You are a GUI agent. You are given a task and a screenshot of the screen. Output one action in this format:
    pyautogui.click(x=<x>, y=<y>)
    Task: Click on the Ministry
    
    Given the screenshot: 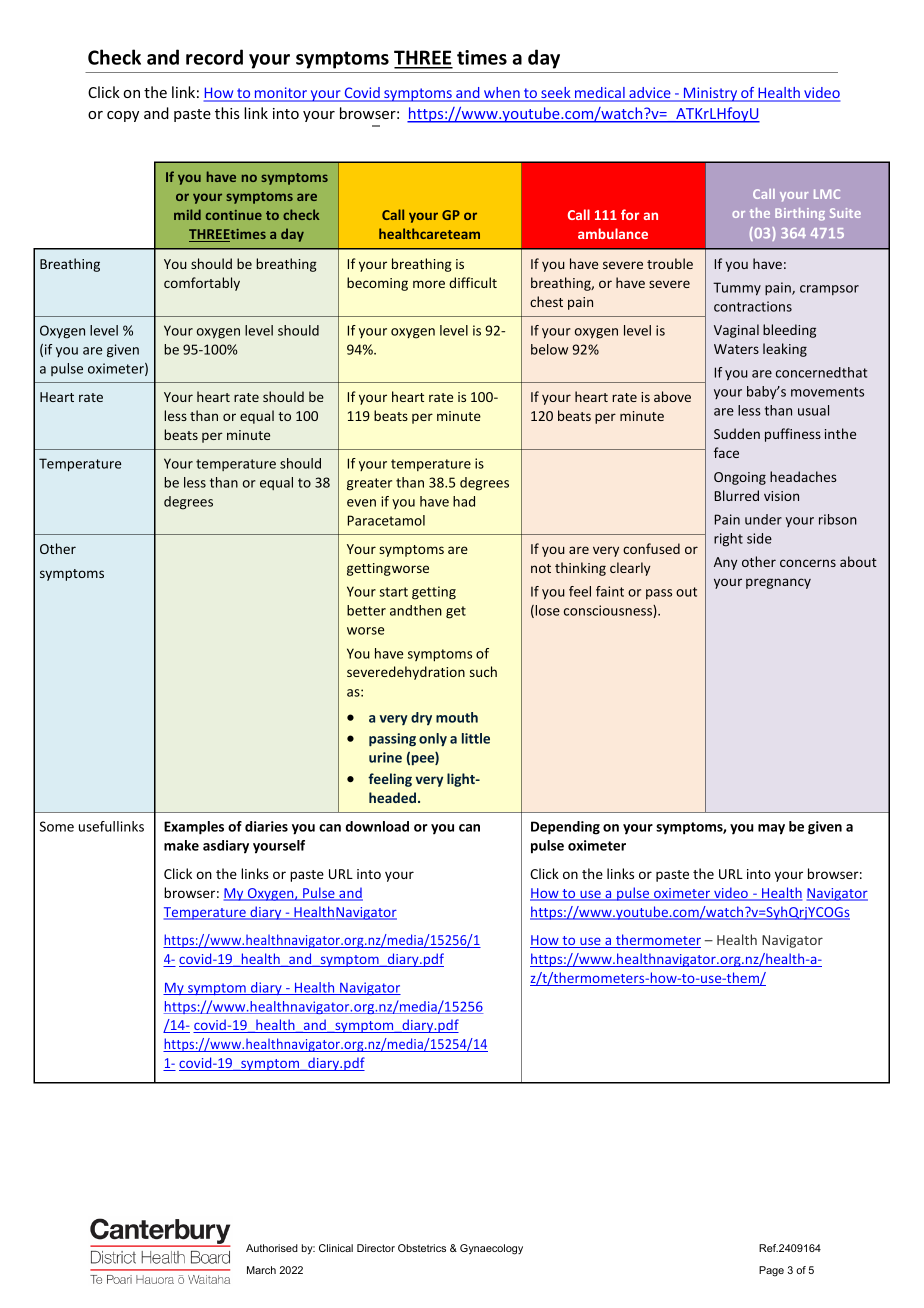 What is the action you would take?
    pyautogui.click(x=710, y=94)
